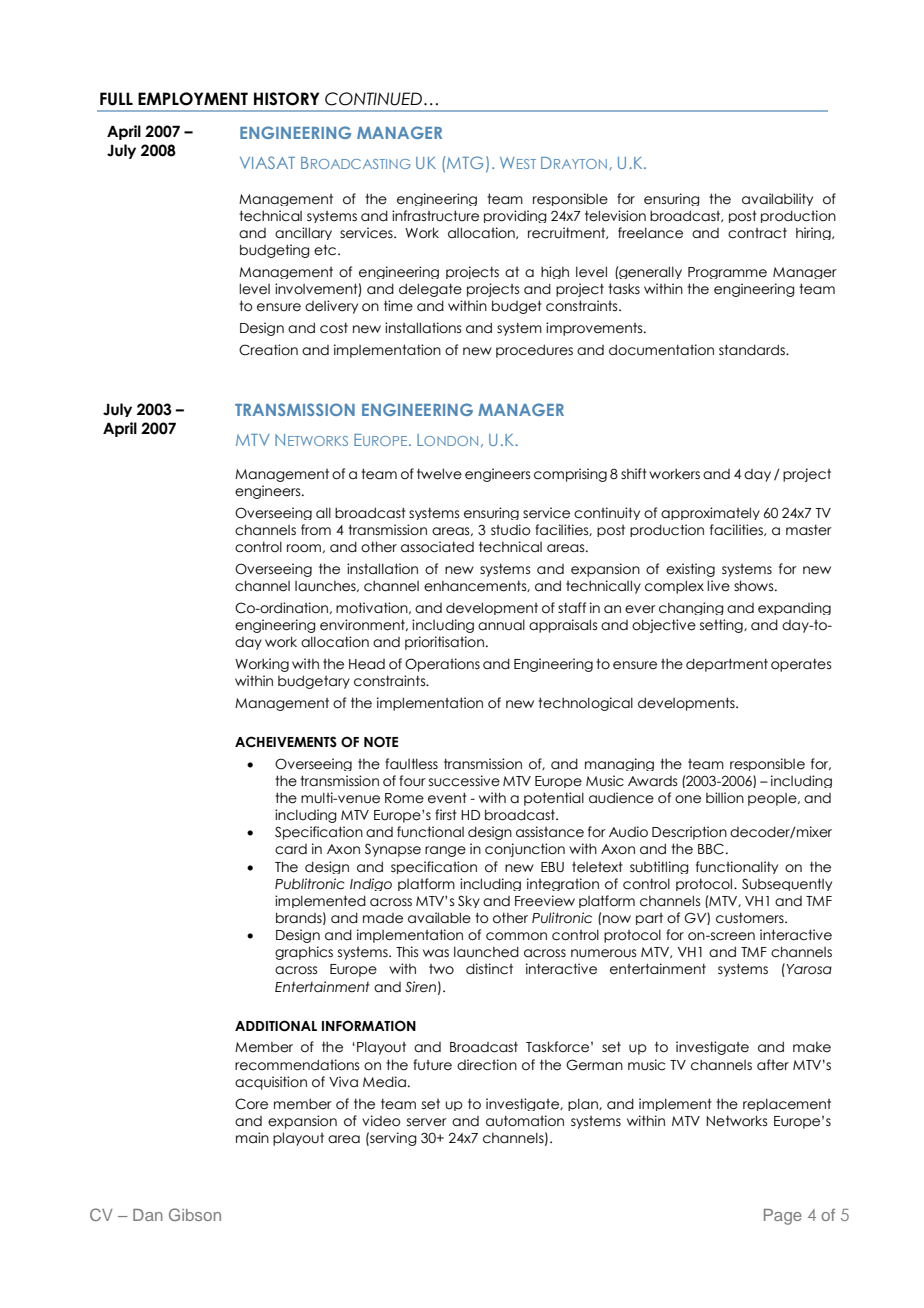 The height and width of the screenshot is (1308, 924). Describe the element at coordinates (722, 626) in the screenshot. I see `setting` at that location.
